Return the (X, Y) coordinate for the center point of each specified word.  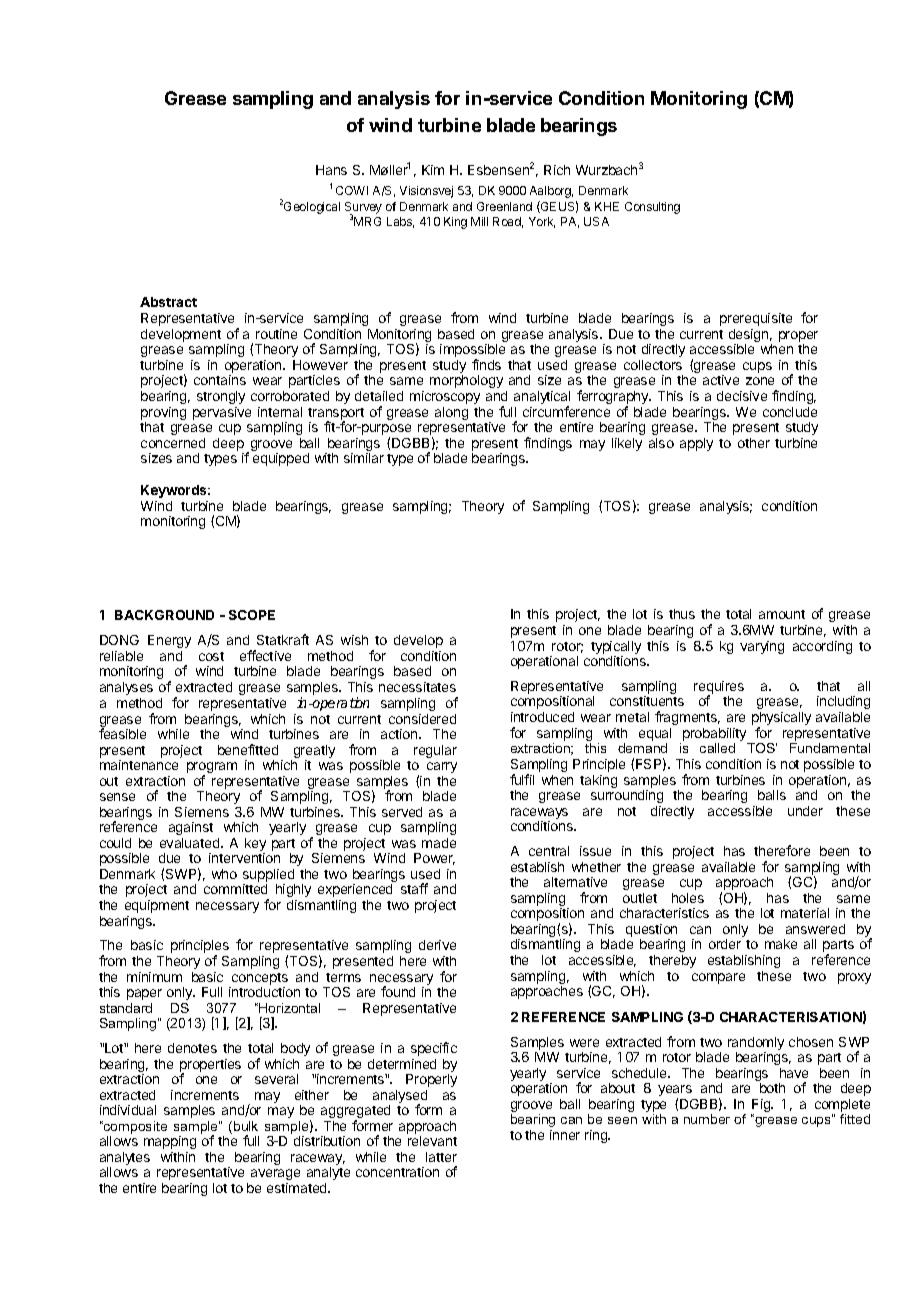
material (805, 913)
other (754, 443)
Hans (331, 170)
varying (762, 647)
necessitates (417, 687)
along (451, 413)
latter (441, 1157)
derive (437, 945)
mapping (170, 1142)
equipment (157, 906)
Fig (762, 1107)
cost (211, 656)
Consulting (652, 208)
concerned (173, 443)
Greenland (504, 206)
